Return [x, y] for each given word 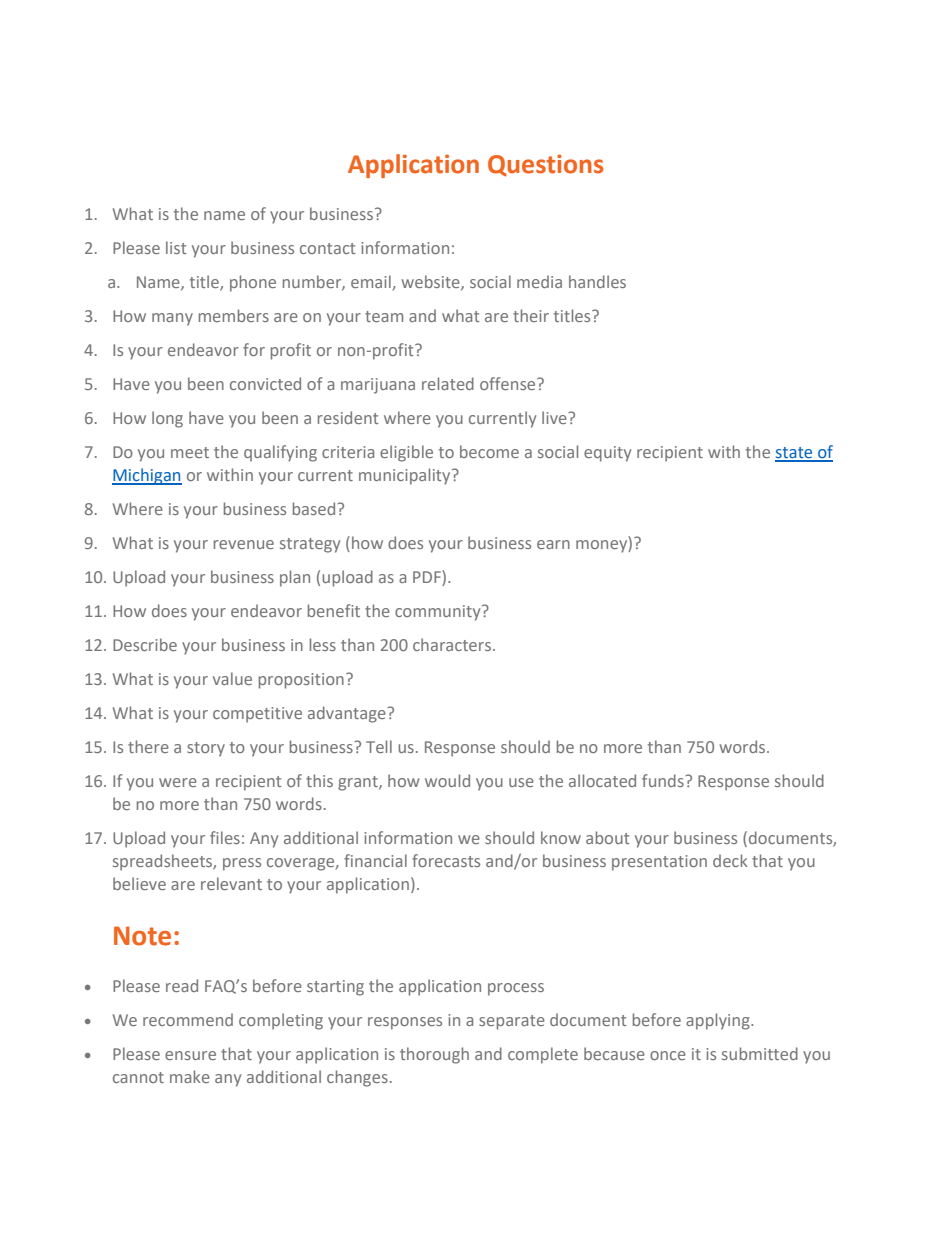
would [447, 780]
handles [597, 281]
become [489, 451]
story [206, 749]
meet [190, 452]
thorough [434, 1055]
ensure [190, 1055]
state [795, 454]
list [176, 247]
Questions [545, 165]
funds [664, 780]
